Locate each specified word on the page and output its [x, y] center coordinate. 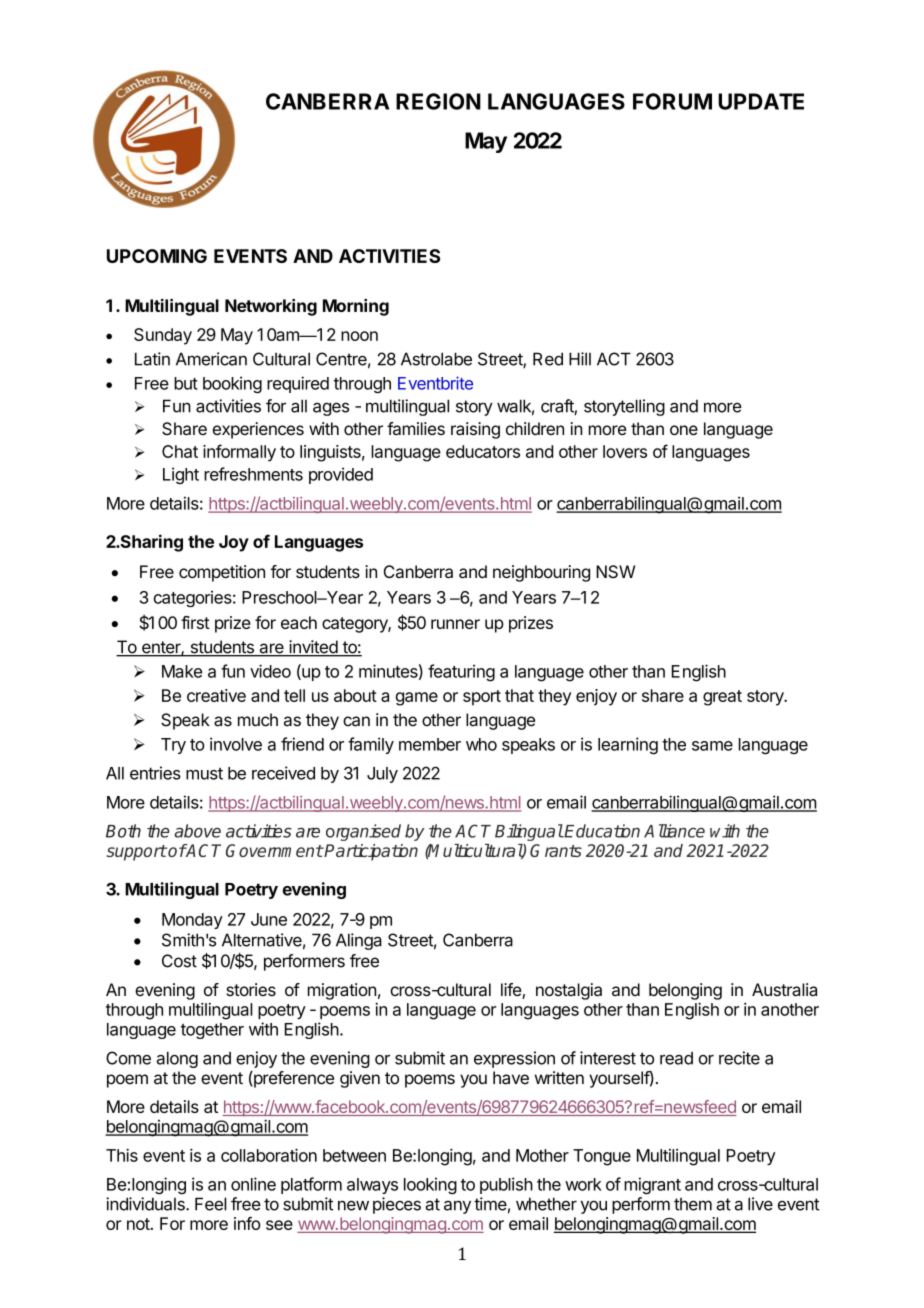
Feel [211, 1204]
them [693, 1204]
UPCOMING [157, 256]
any [457, 1207]
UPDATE [761, 101]
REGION [438, 101]
